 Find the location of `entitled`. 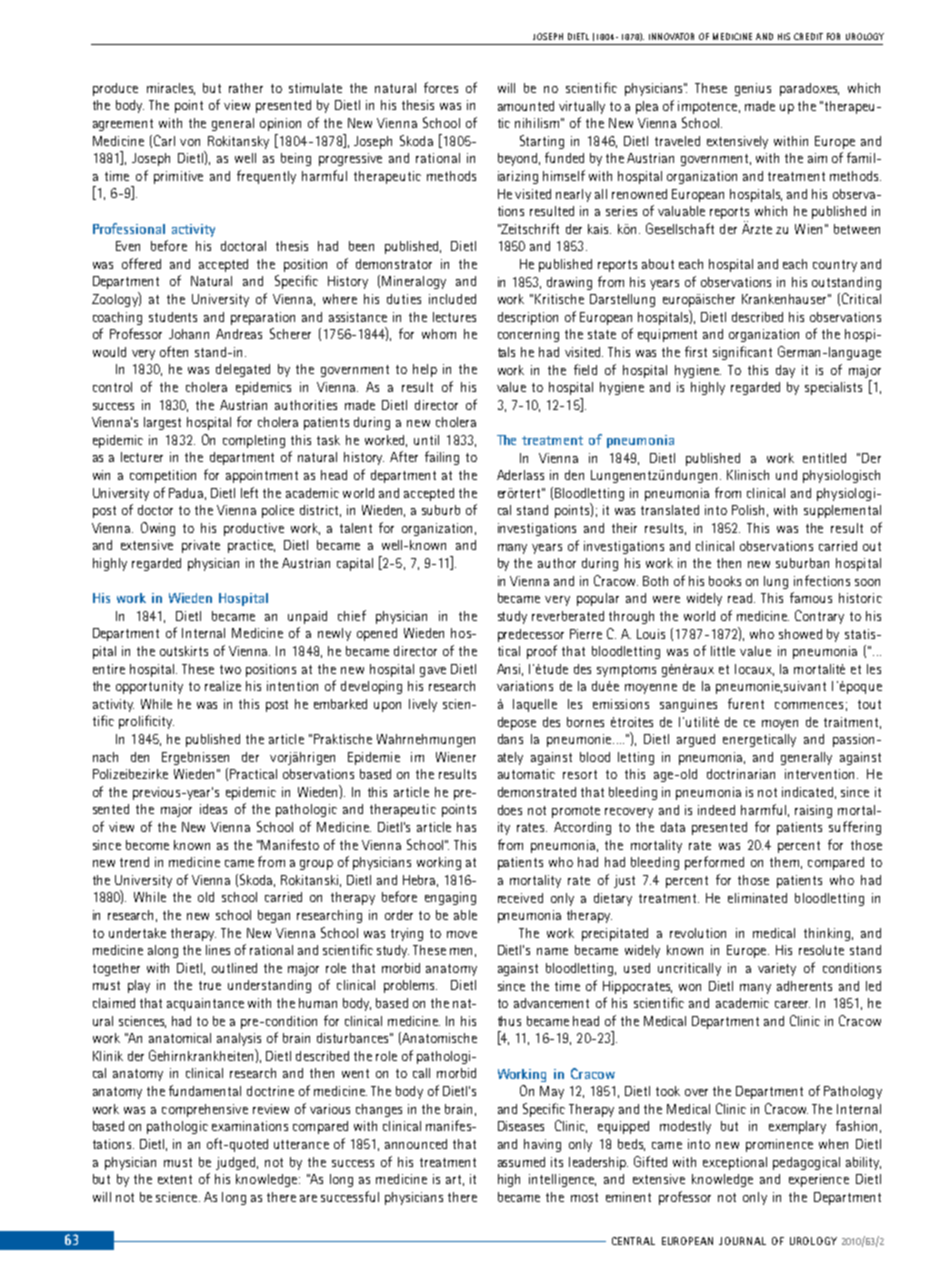

entitled is located at coordinates (824, 458).
